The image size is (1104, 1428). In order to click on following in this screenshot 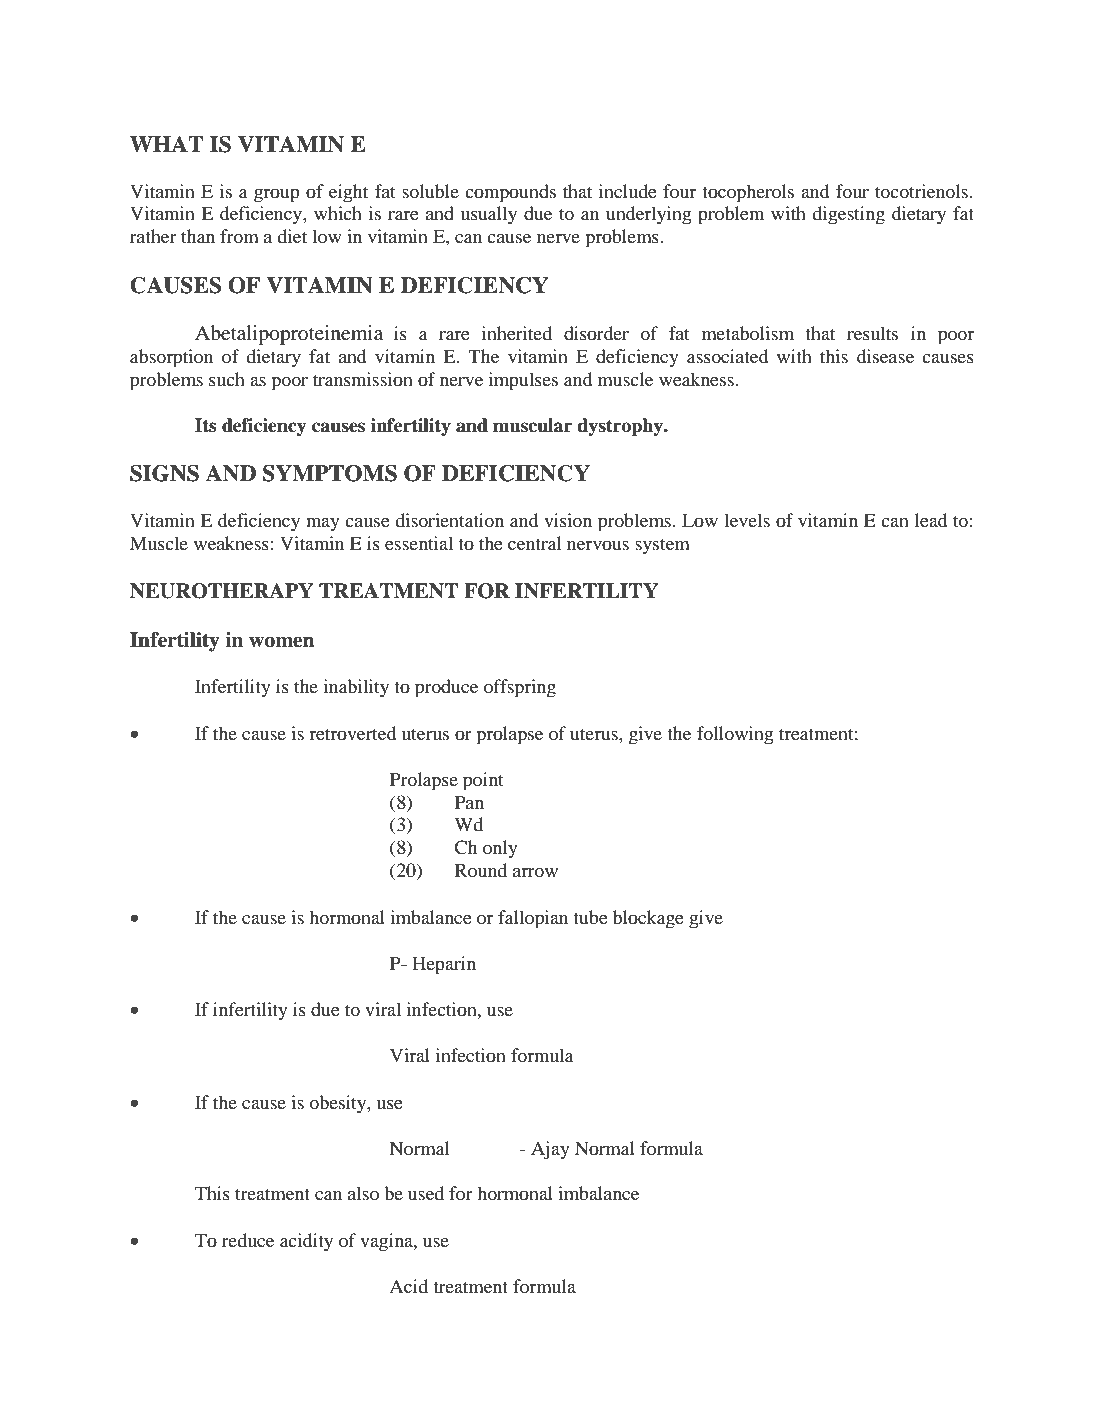, I will do `click(735, 735)`.
